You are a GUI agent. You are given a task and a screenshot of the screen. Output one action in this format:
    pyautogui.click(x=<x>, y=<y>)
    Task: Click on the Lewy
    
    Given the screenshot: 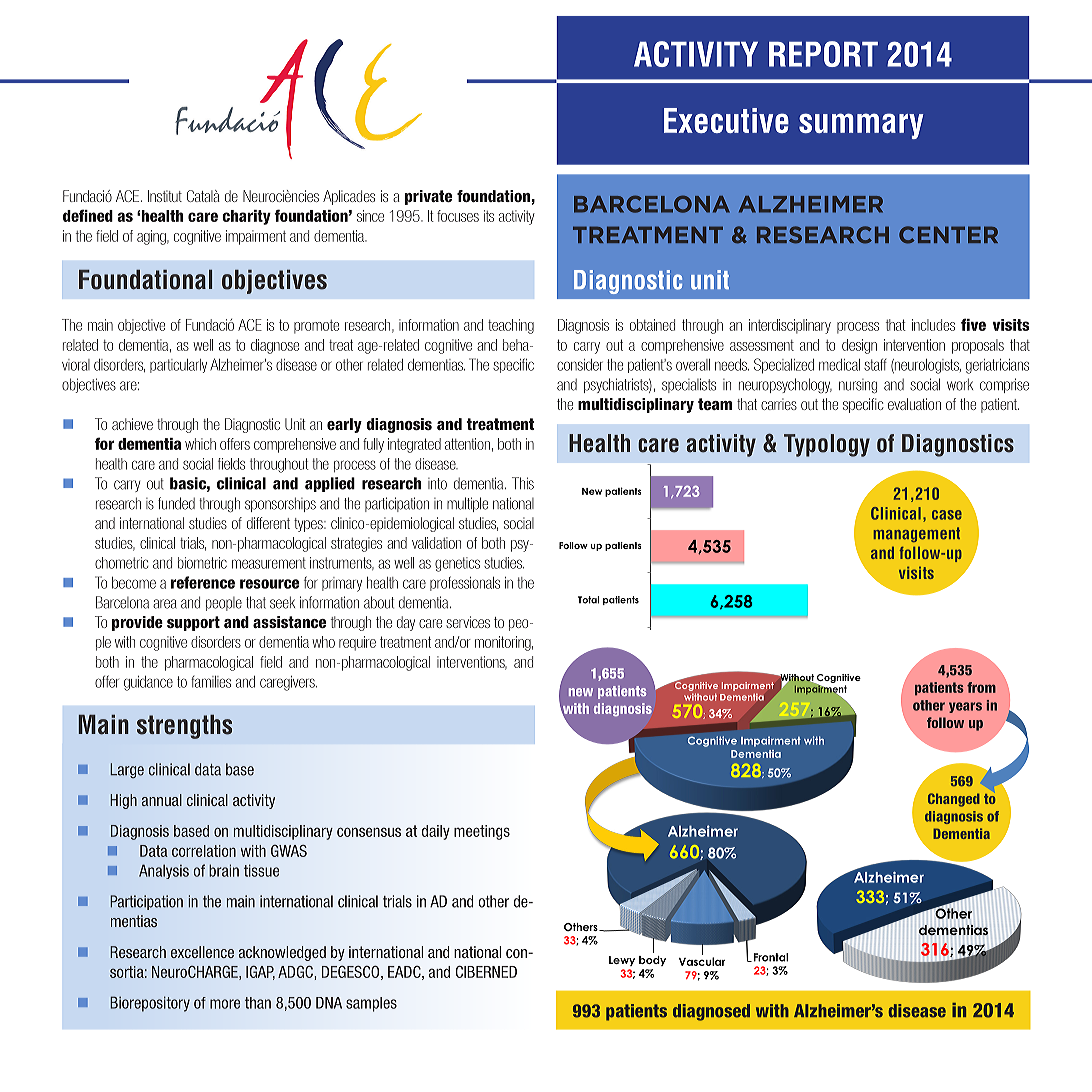 What is the action you would take?
    pyautogui.click(x=622, y=961)
